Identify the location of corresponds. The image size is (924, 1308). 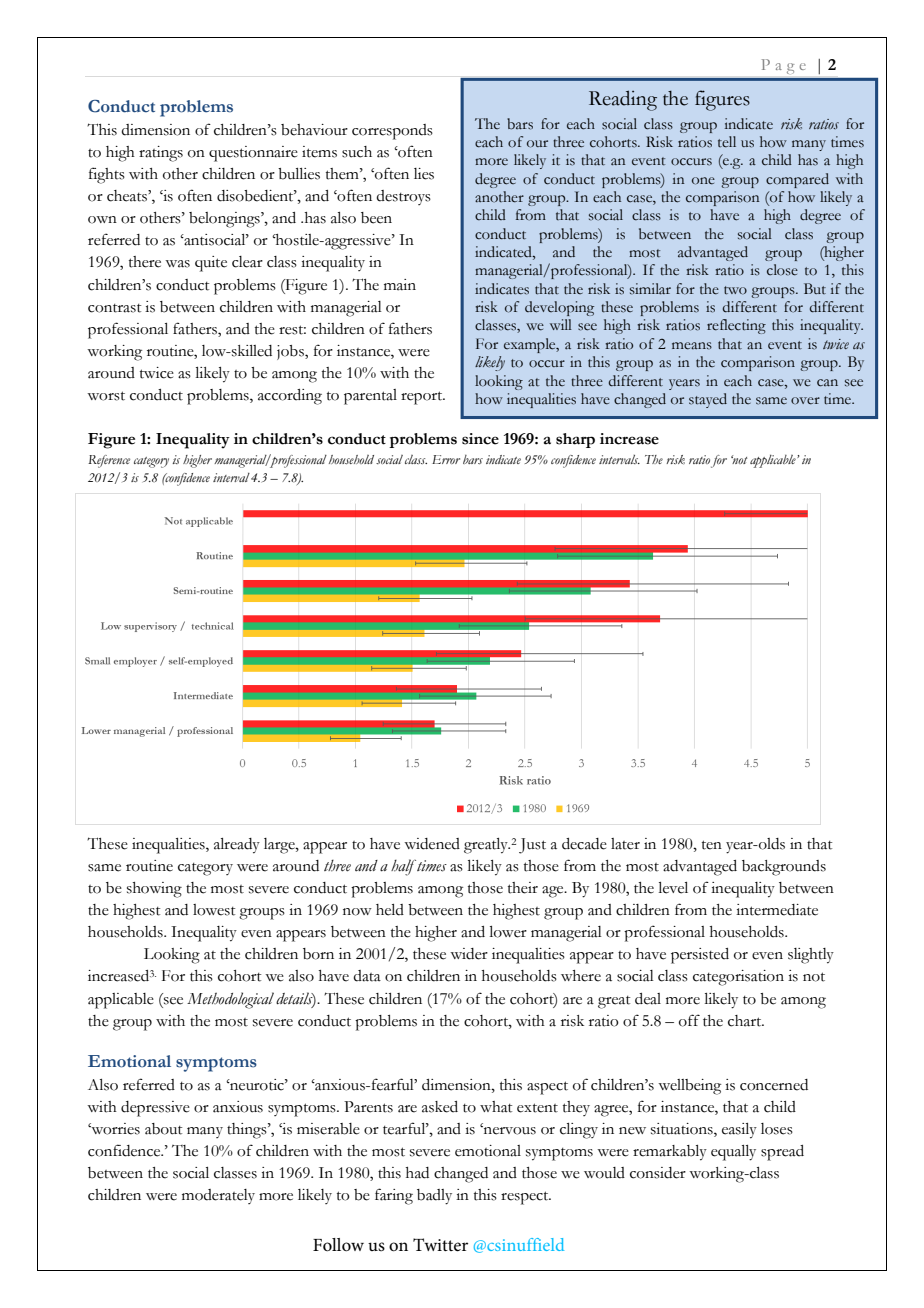
(392, 132).
